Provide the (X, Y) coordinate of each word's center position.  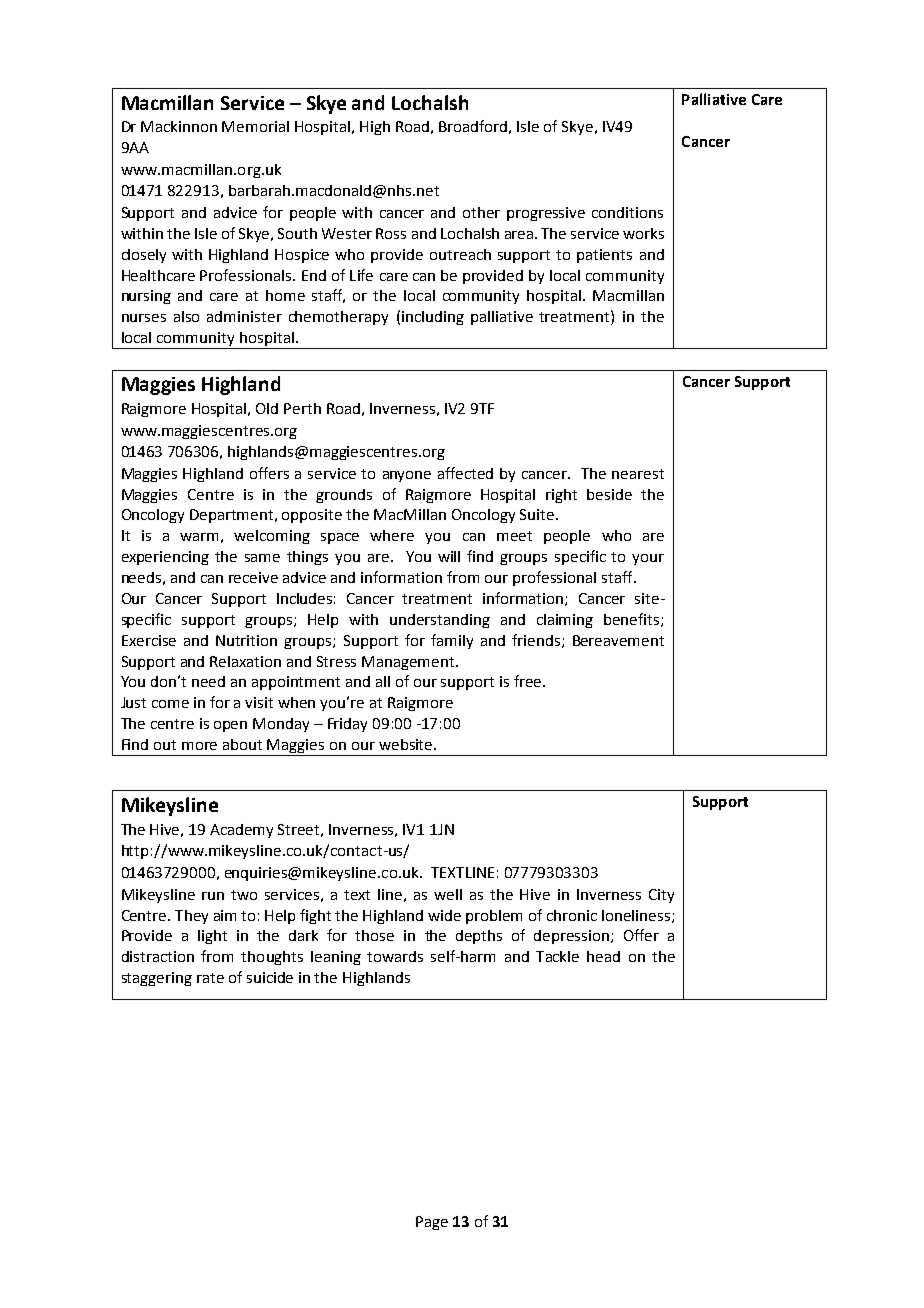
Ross (391, 233)
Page (432, 1223)
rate (210, 978)
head (603, 956)
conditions (627, 212)
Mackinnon (179, 126)
